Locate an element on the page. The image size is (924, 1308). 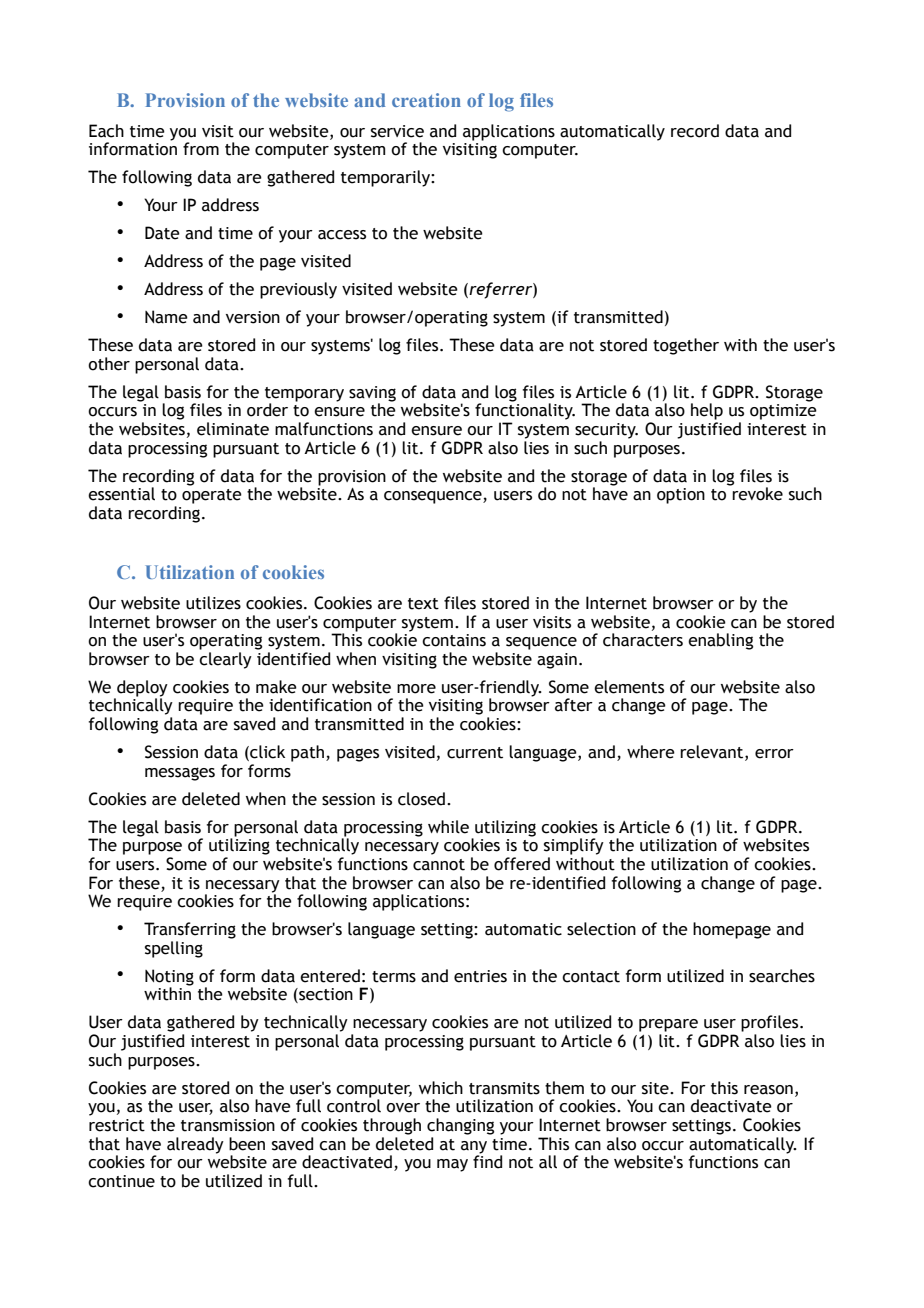
creation is located at coordinates (426, 100).
